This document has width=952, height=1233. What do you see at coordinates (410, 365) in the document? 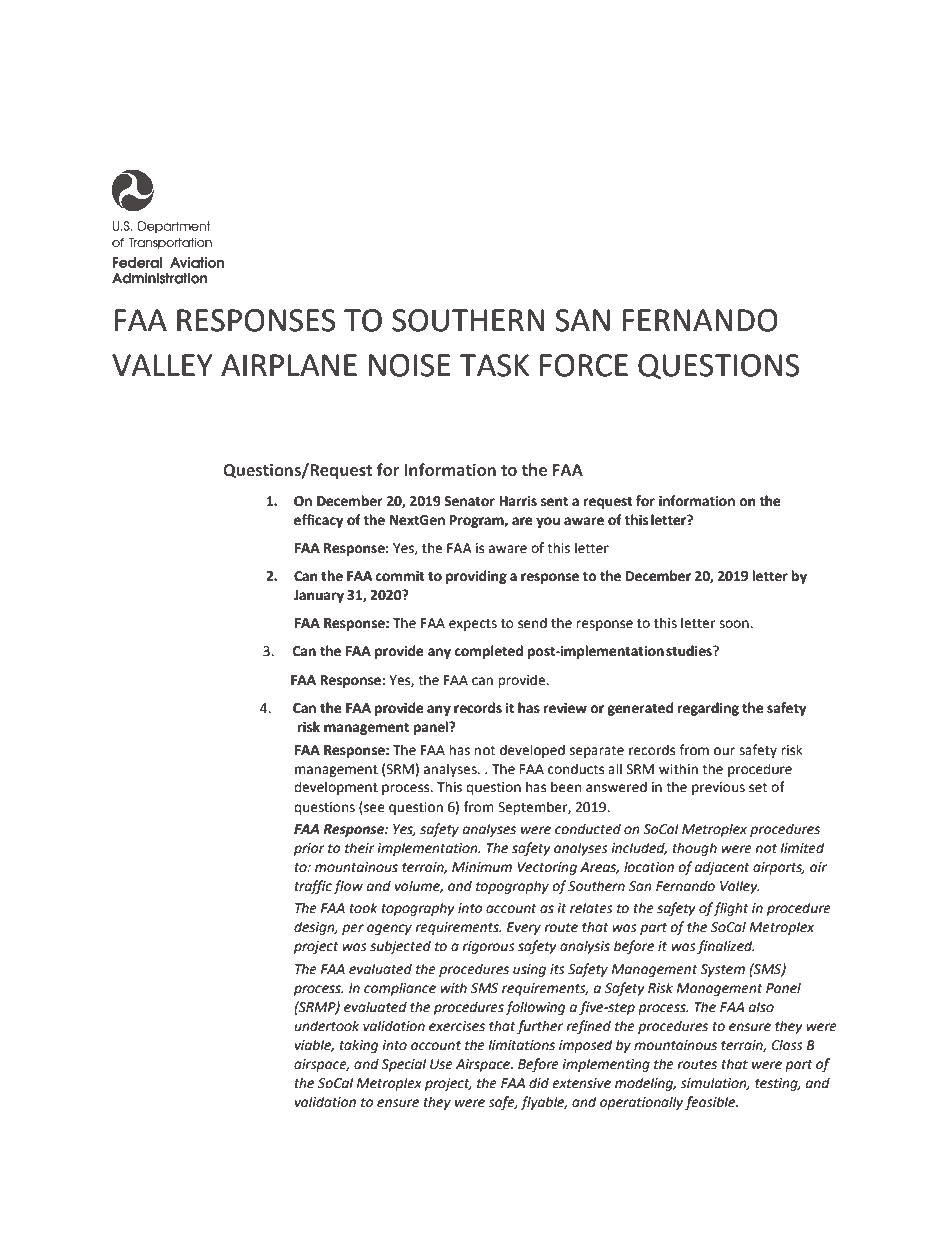
I see `NOISE` at bounding box center [410, 365].
